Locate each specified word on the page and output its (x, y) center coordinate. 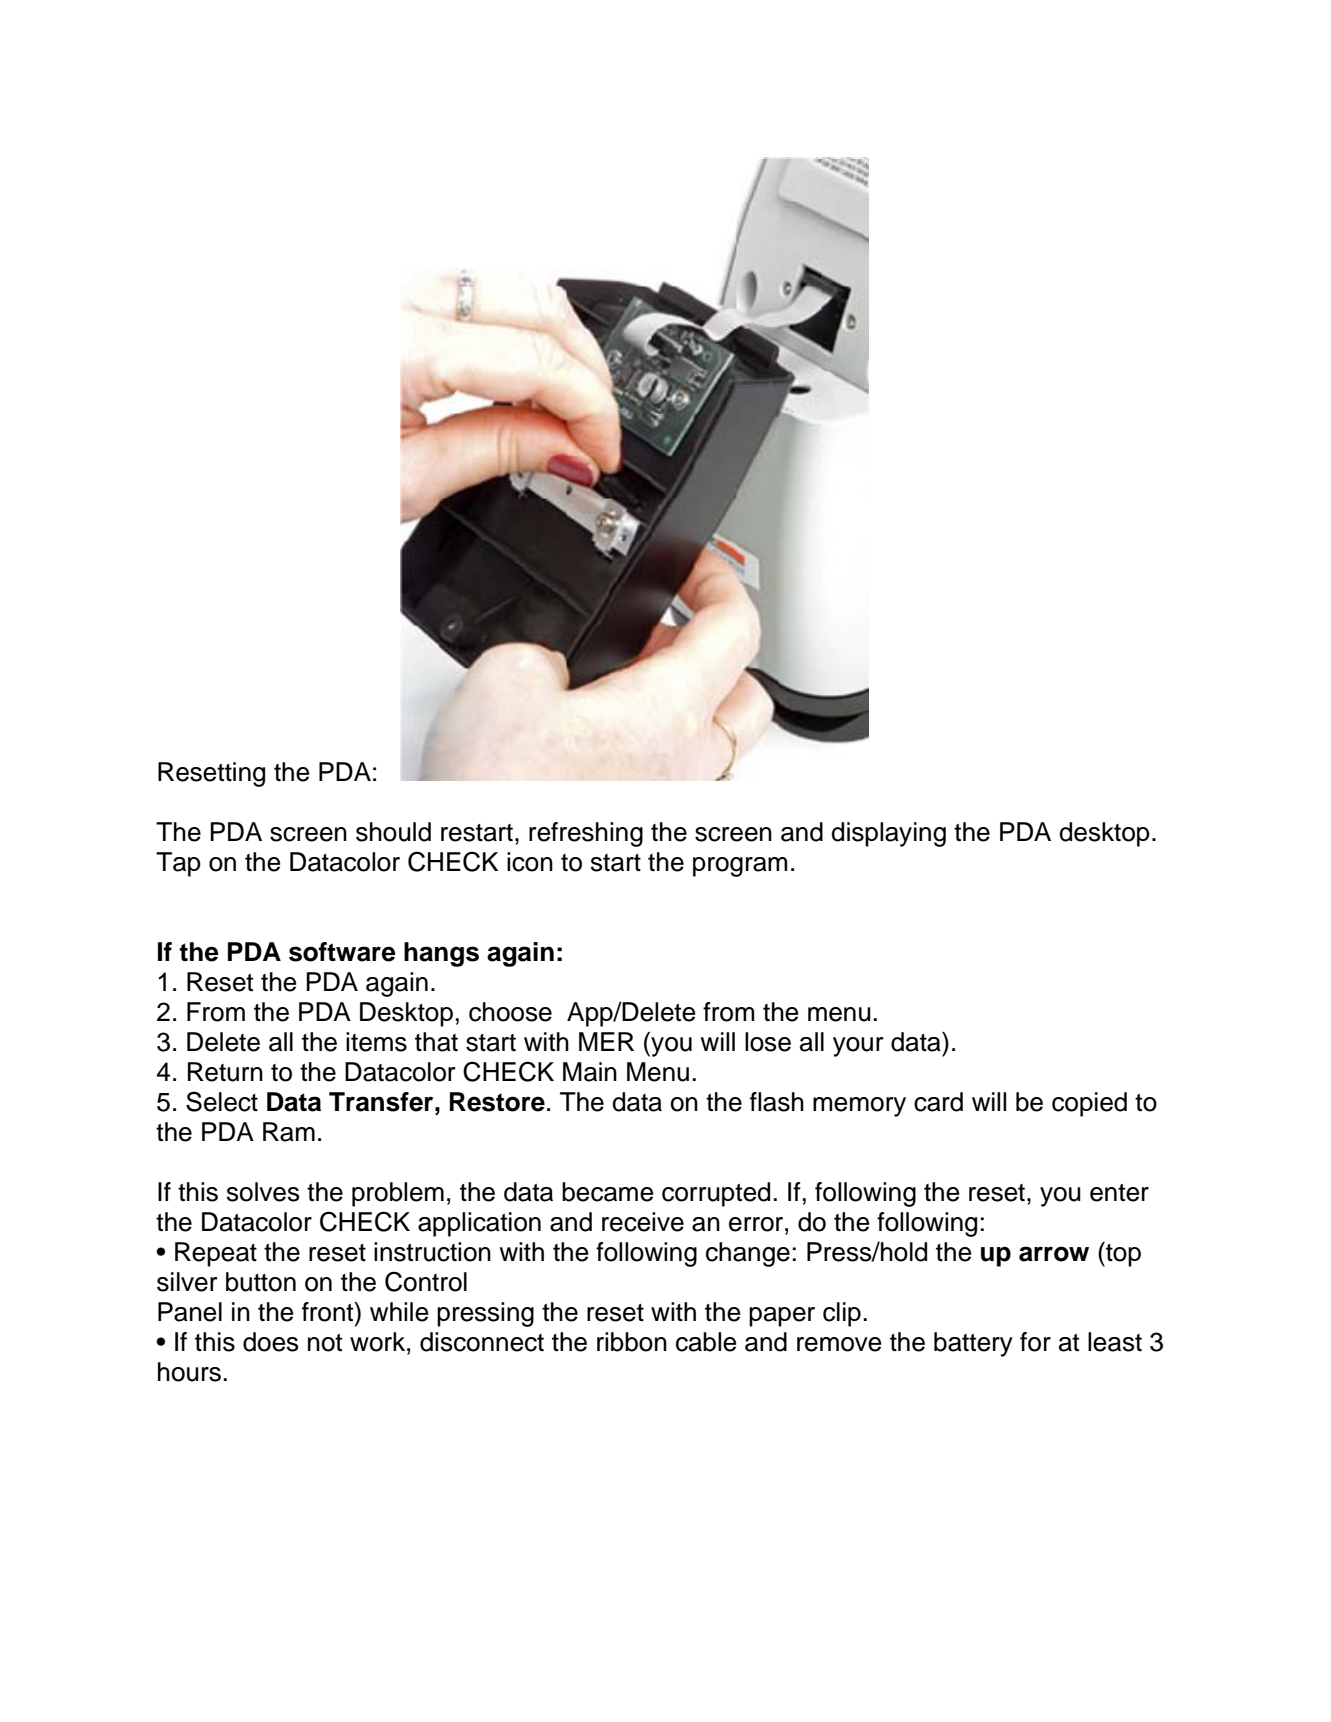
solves (263, 1192)
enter (1119, 1193)
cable (706, 1342)
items (376, 1042)
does (271, 1342)
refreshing (586, 834)
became (608, 1192)
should (393, 832)
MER (606, 1041)
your (858, 1047)
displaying (888, 834)
